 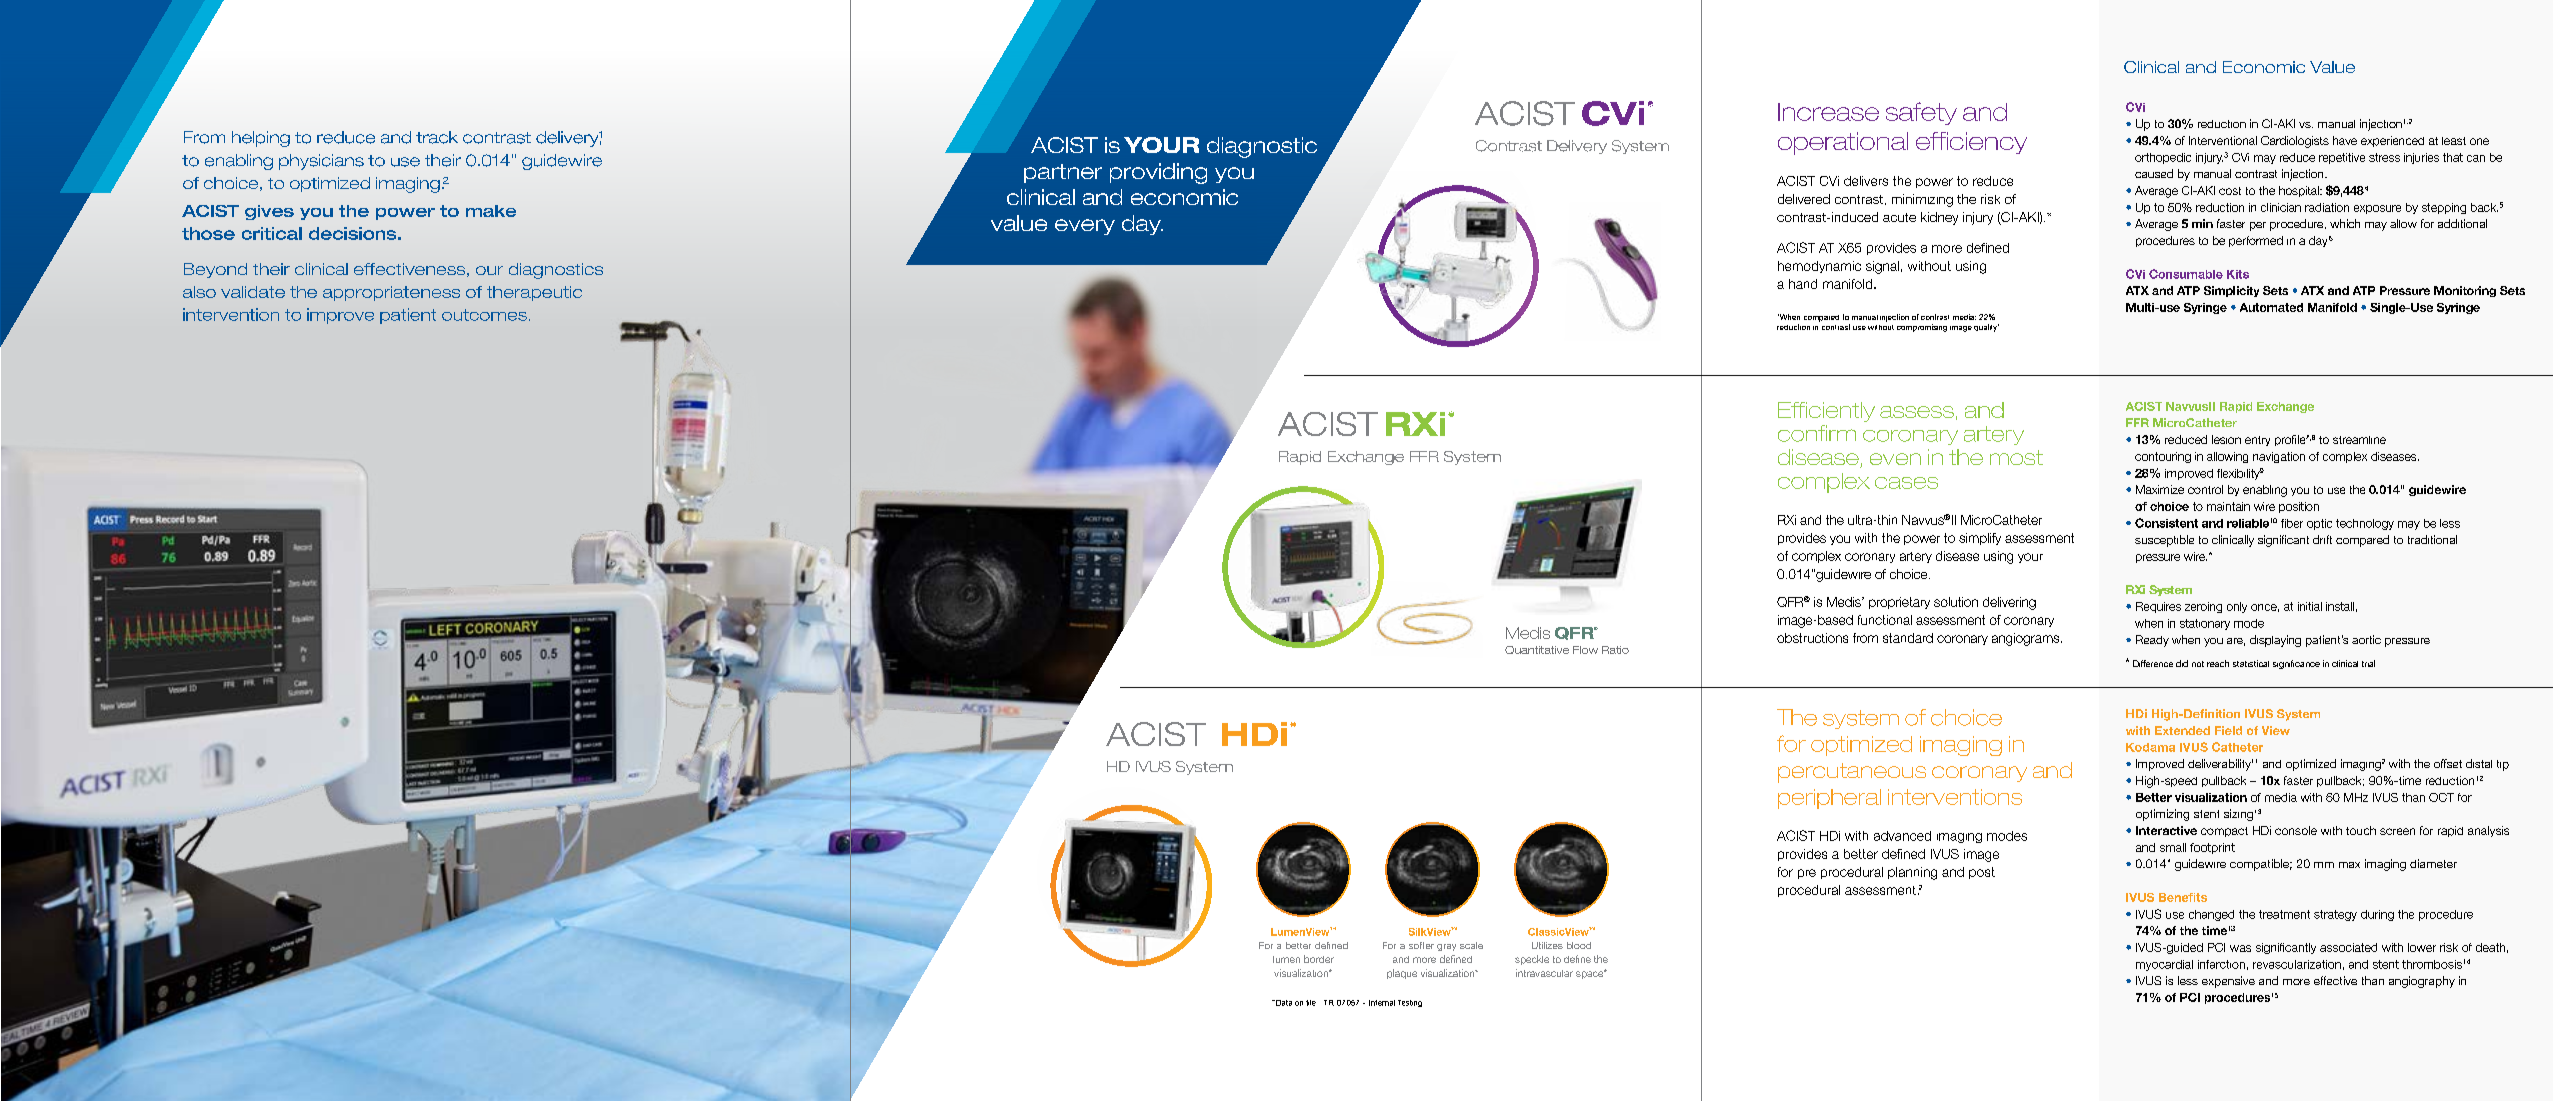 What do you see at coordinates (484, 315) in the document?
I see `outcomes` at bounding box center [484, 315].
